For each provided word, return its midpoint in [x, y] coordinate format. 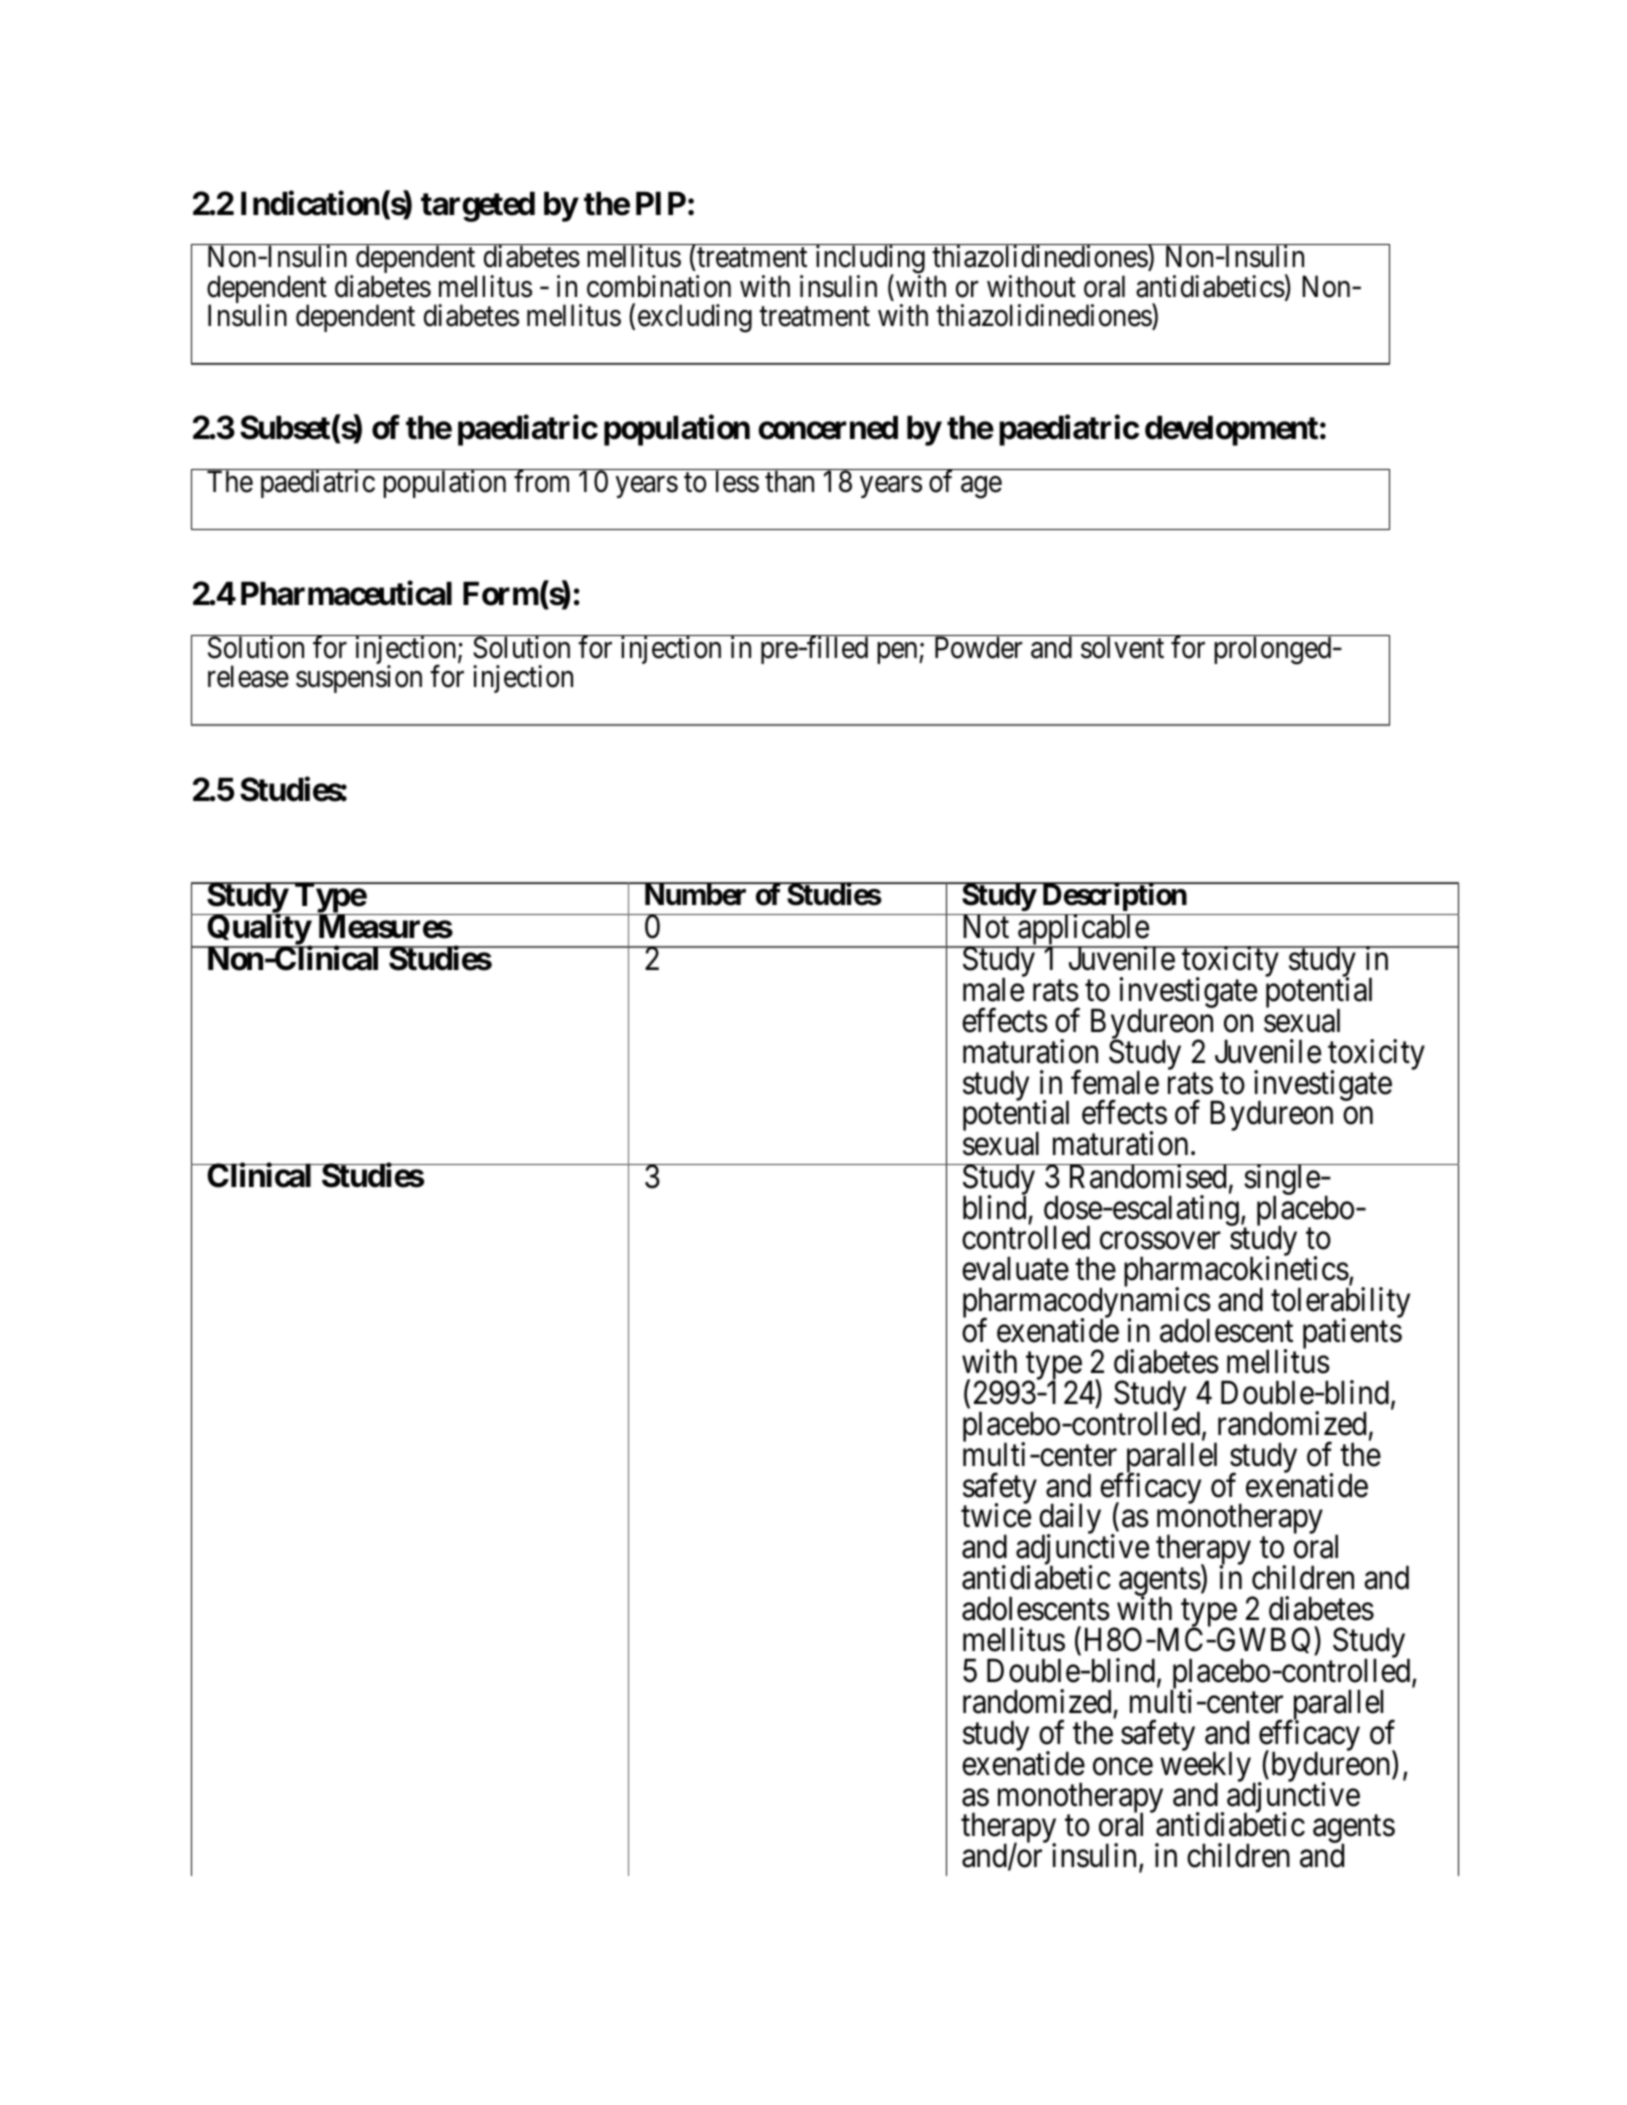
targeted [478, 206]
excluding [695, 318]
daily [1071, 1520]
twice [996, 1516]
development [1231, 431]
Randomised [1147, 1176]
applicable [1083, 931]
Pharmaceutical [346, 593]
